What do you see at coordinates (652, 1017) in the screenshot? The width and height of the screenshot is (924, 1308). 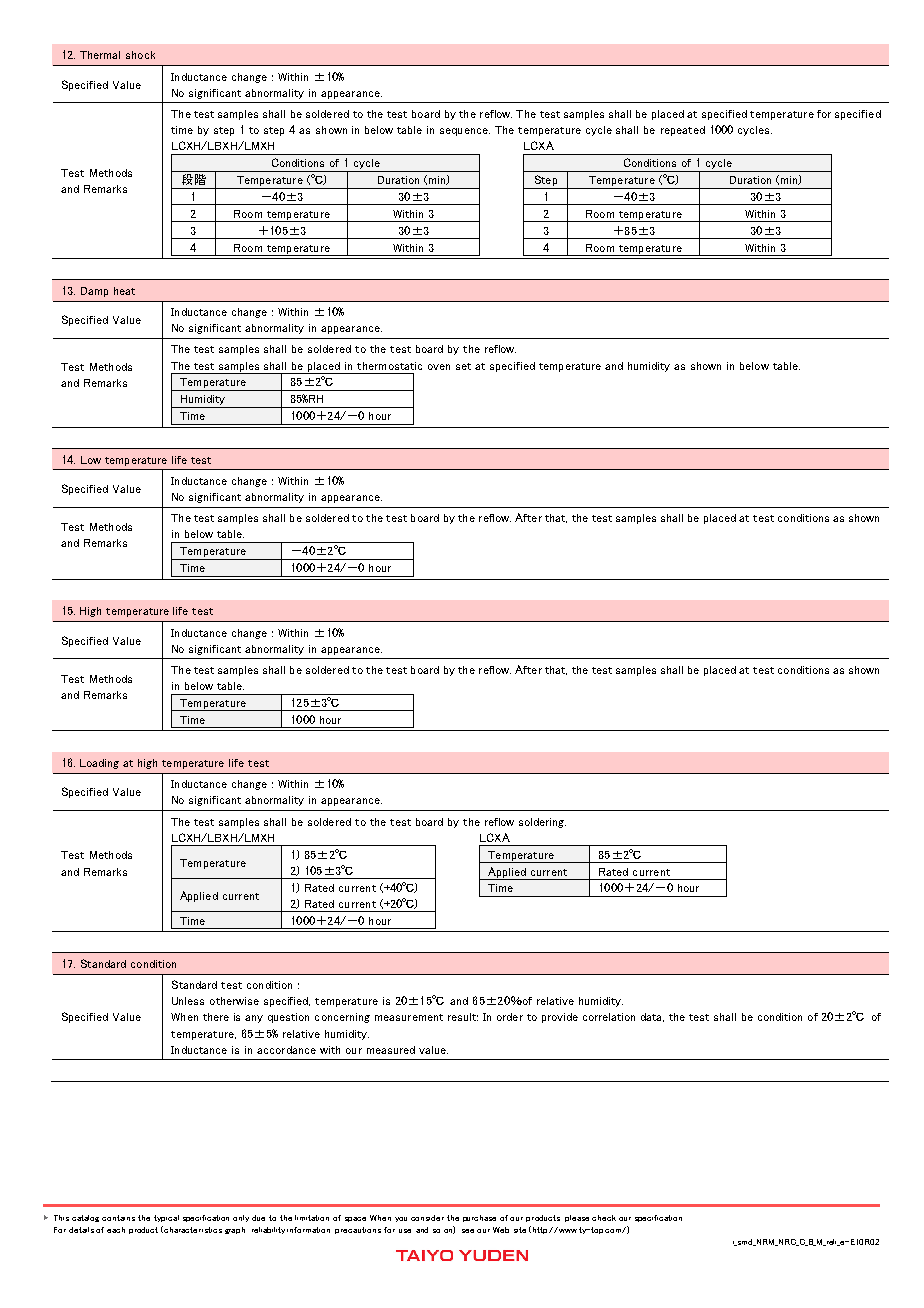 I see `data` at bounding box center [652, 1017].
